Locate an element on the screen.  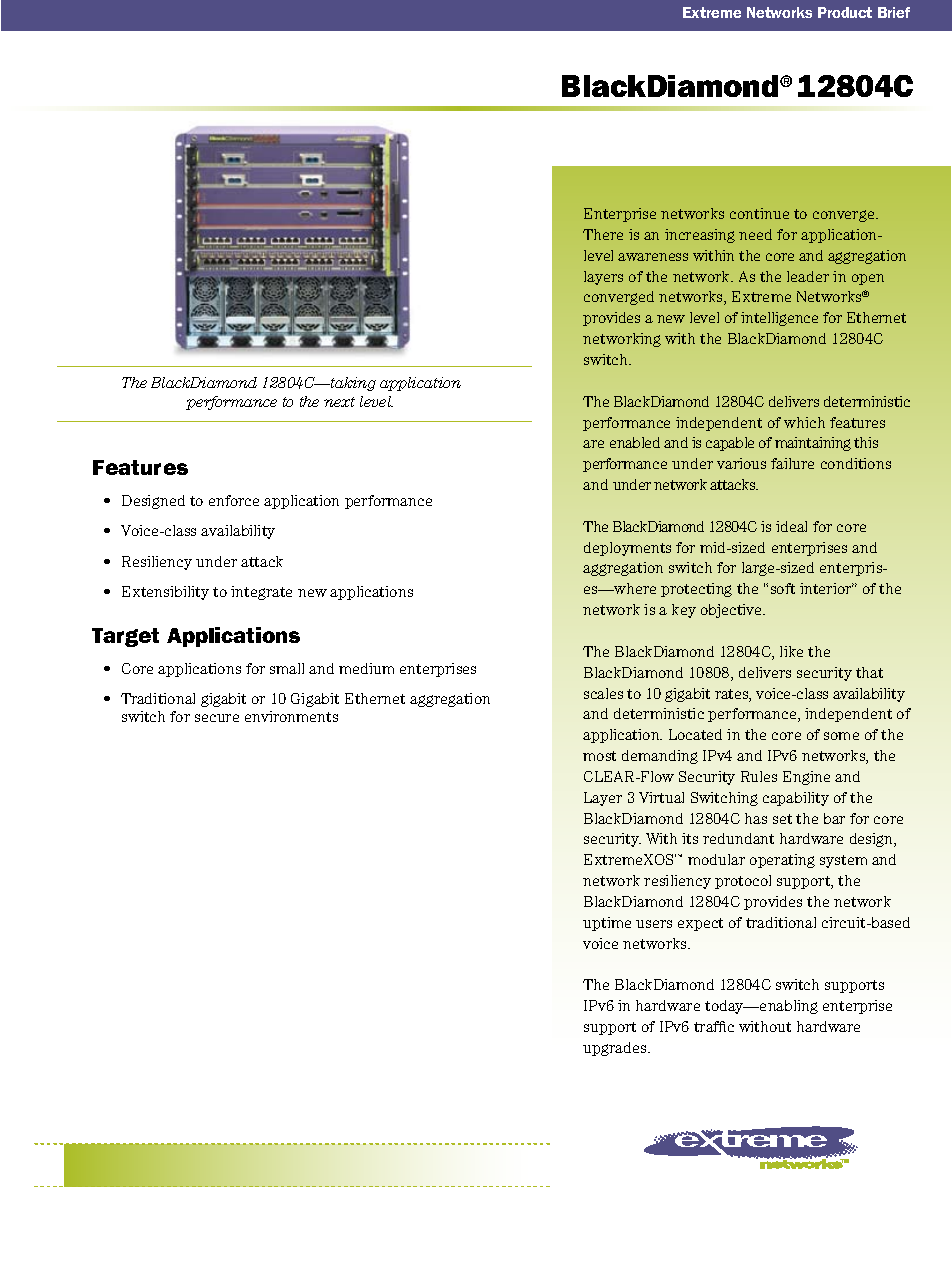
Product is located at coordinates (845, 12).
